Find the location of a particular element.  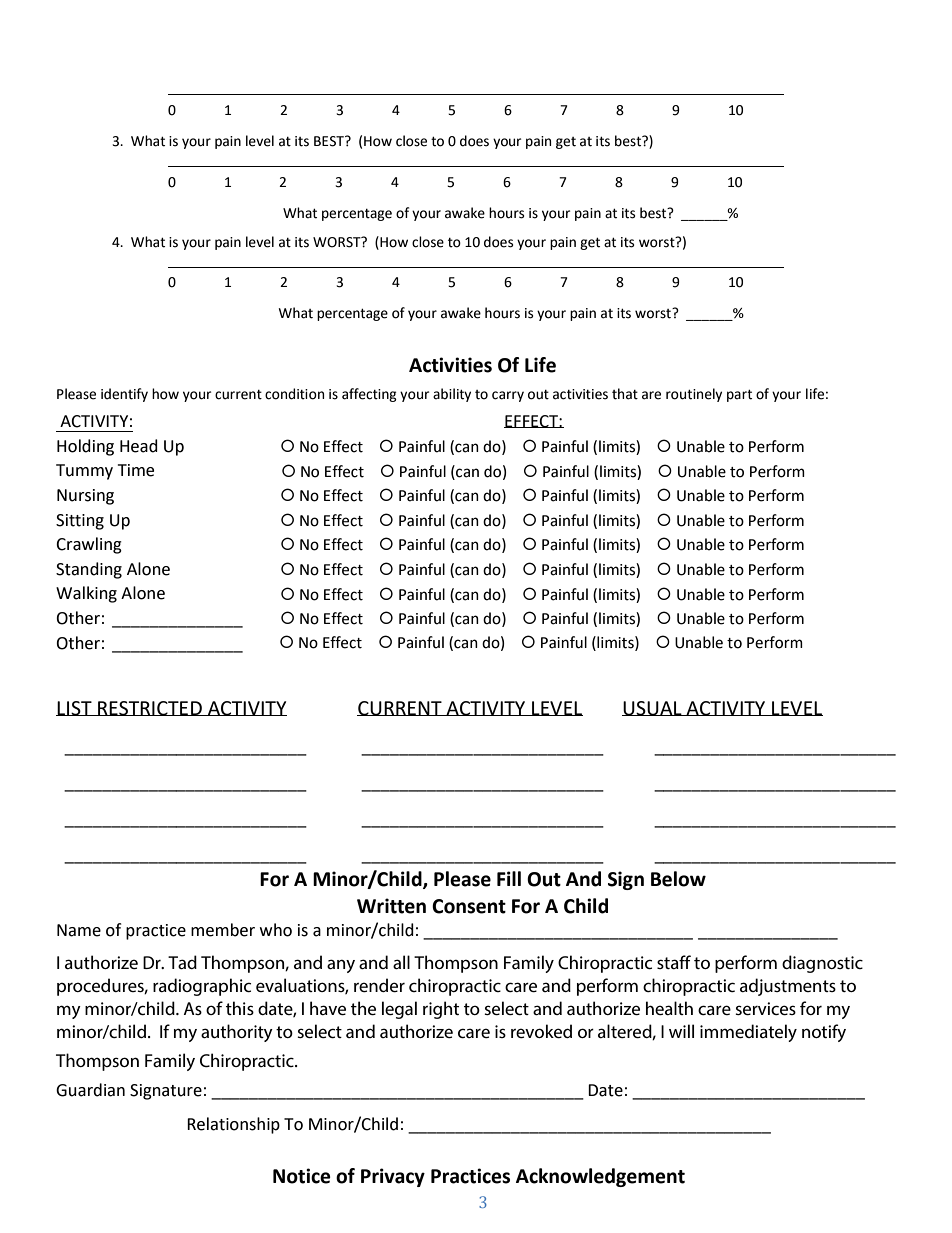

Privacy is located at coordinates (393, 1177).
